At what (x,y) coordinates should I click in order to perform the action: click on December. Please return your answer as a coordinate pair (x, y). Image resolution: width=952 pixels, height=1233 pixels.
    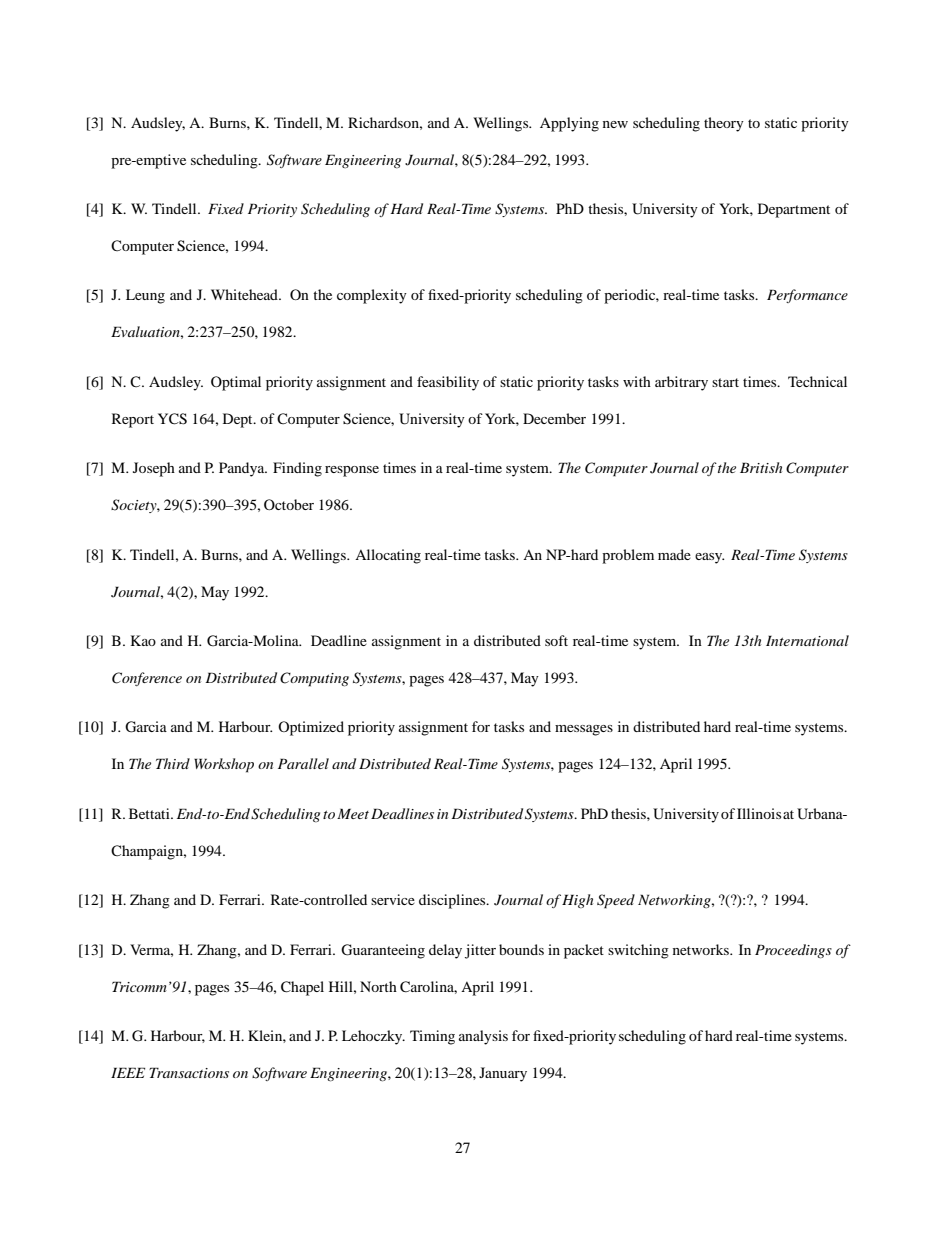
    Looking at the image, I should click on (554, 418).
